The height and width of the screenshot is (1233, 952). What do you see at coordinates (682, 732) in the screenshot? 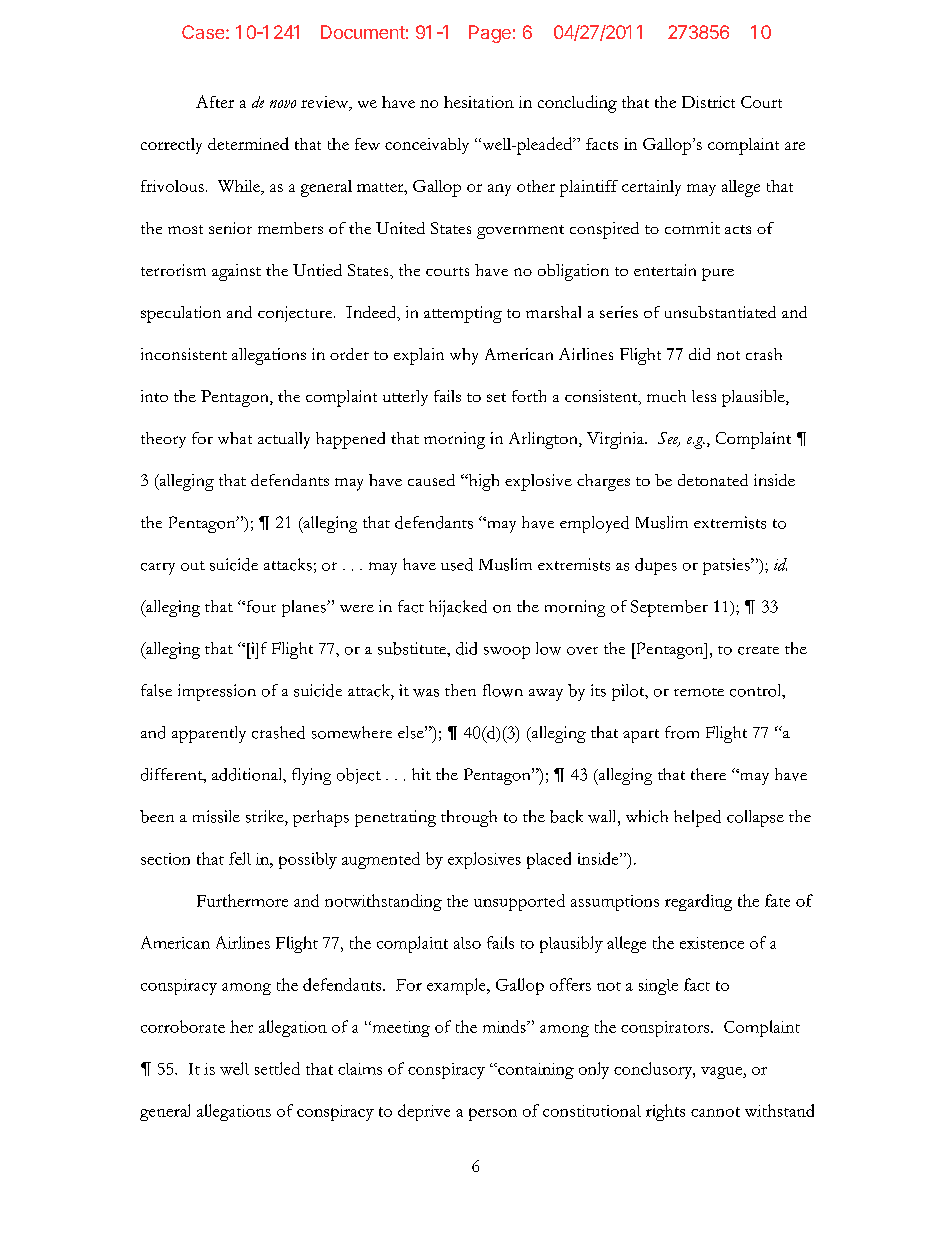
I see `from` at bounding box center [682, 732].
